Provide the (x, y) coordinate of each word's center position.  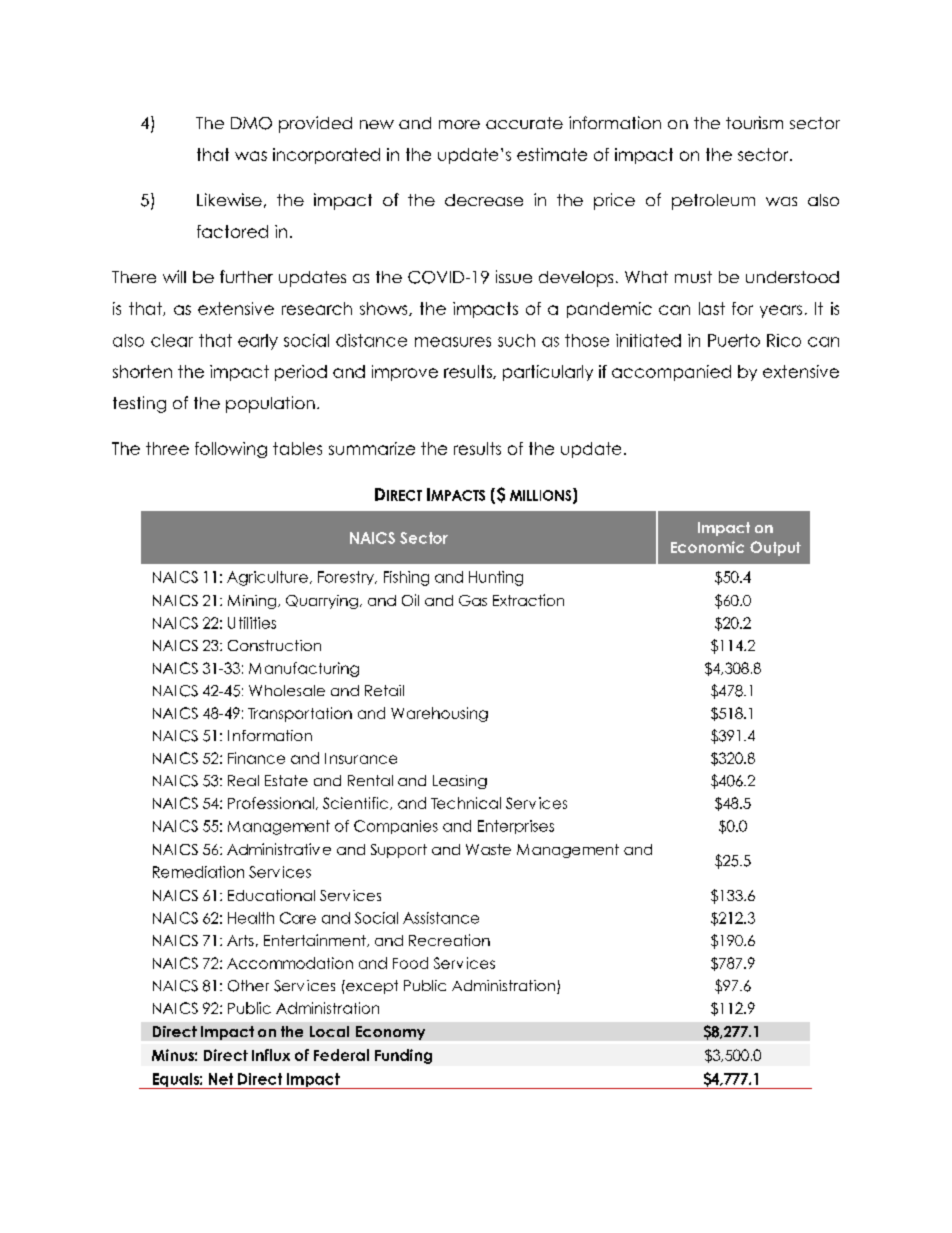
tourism (754, 122)
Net (221, 1079)
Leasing (460, 782)
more (459, 124)
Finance (256, 758)
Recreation (449, 940)
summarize (372, 448)
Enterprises (516, 827)
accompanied (671, 373)
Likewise (229, 199)
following (231, 450)
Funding (403, 1056)
